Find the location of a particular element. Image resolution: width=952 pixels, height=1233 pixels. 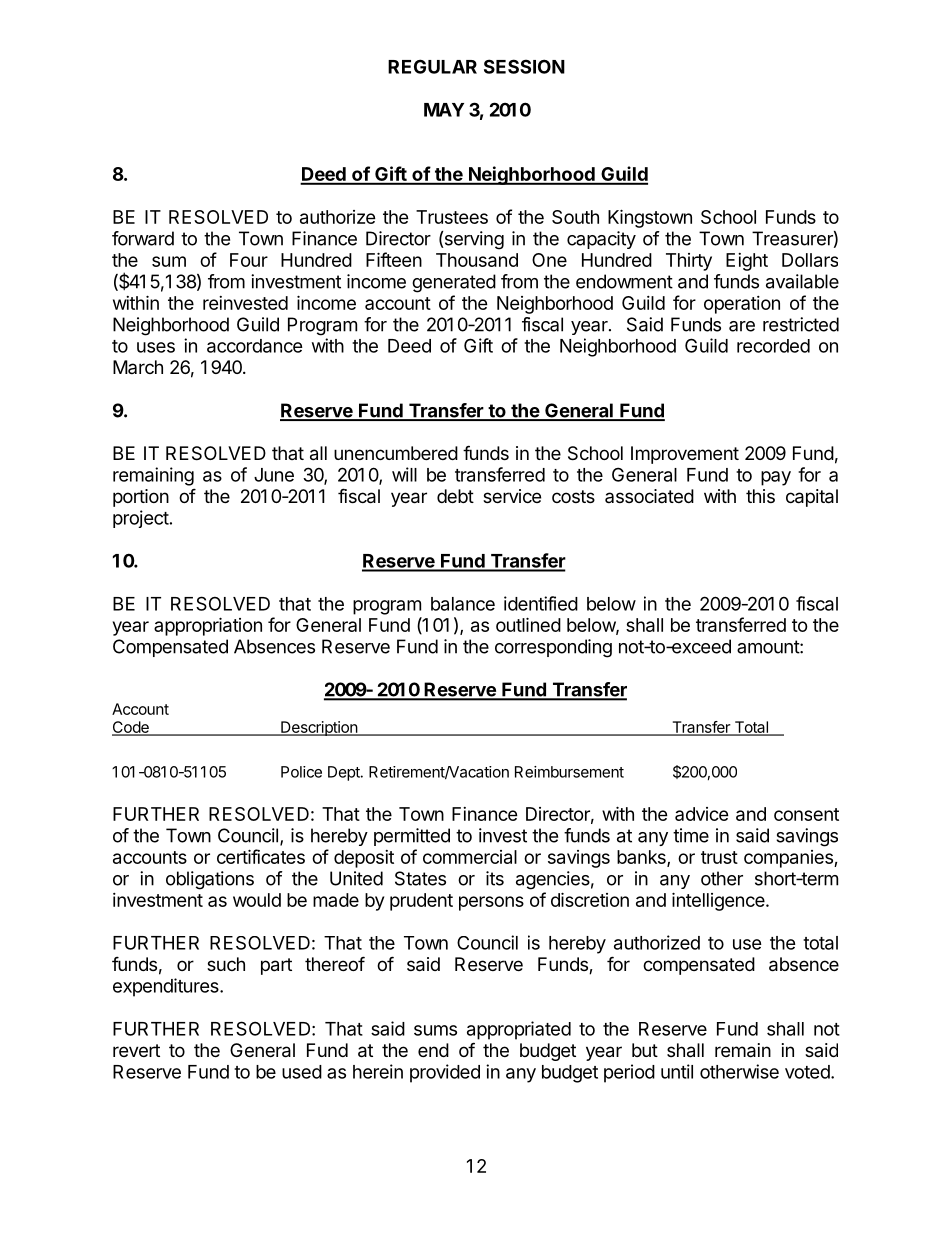

are is located at coordinates (742, 326).
